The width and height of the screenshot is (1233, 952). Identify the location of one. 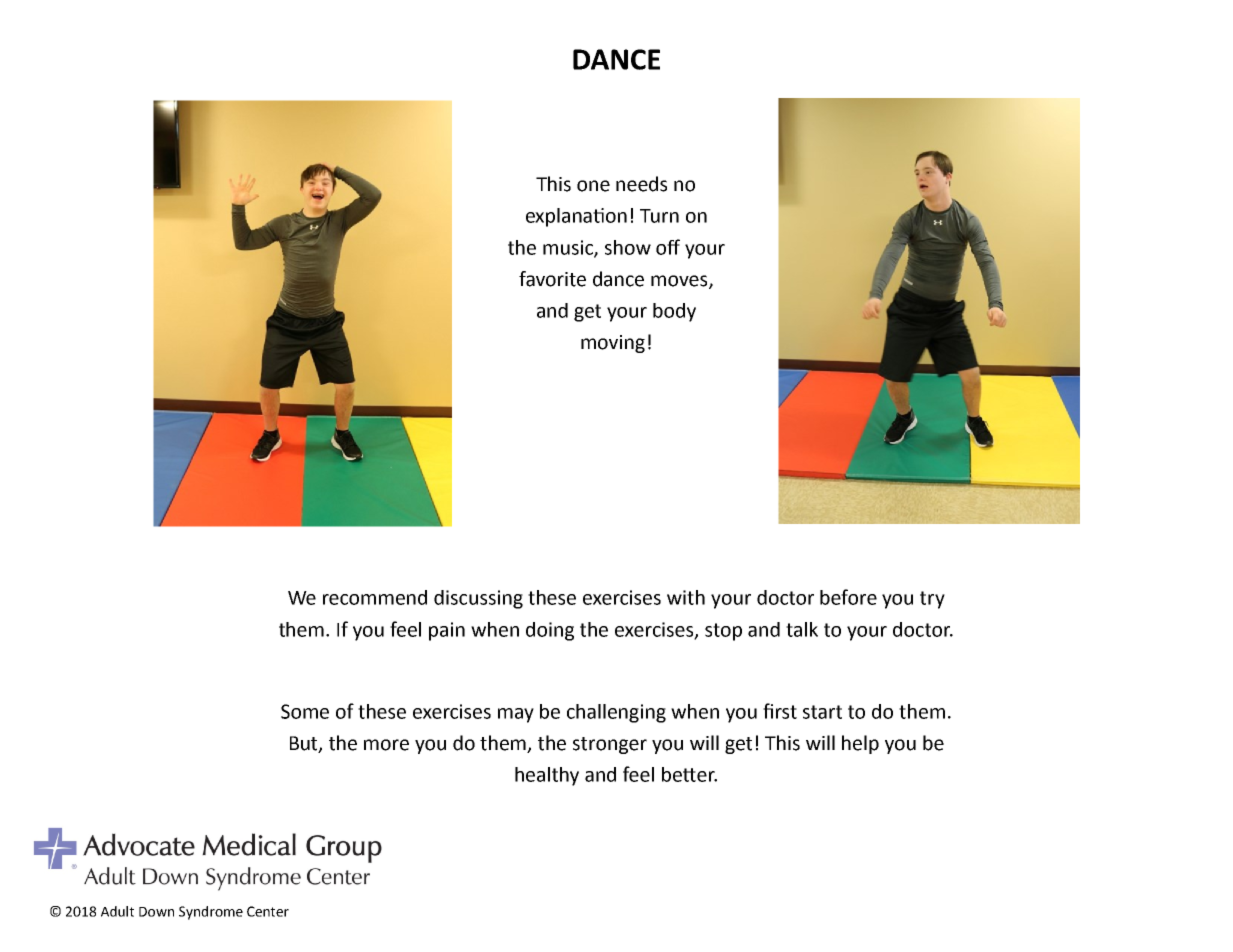
(593, 186).
